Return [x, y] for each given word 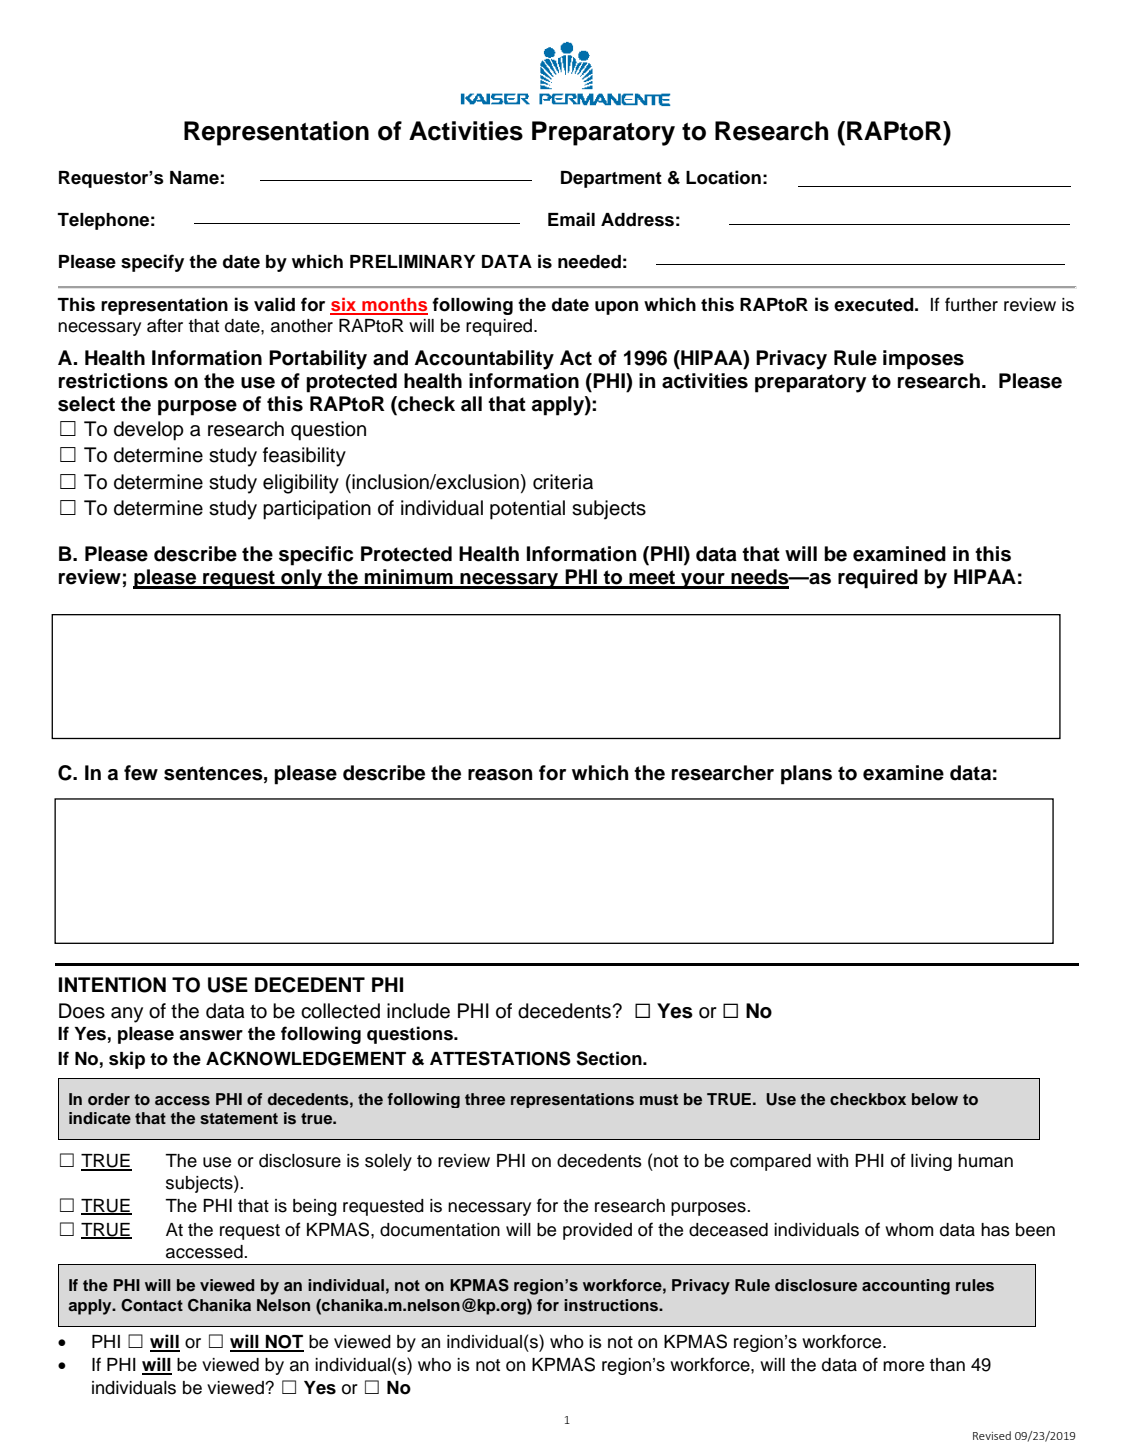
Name [194, 178]
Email [571, 219]
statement [239, 1119]
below [935, 1099]
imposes [923, 360]
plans [806, 775]
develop [149, 431]
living [931, 1162]
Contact [152, 1305]
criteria [563, 482]
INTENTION [112, 985]
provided [597, 1231]
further [971, 304]
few [141, 773]
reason [500, 775]
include [418, 1011]
